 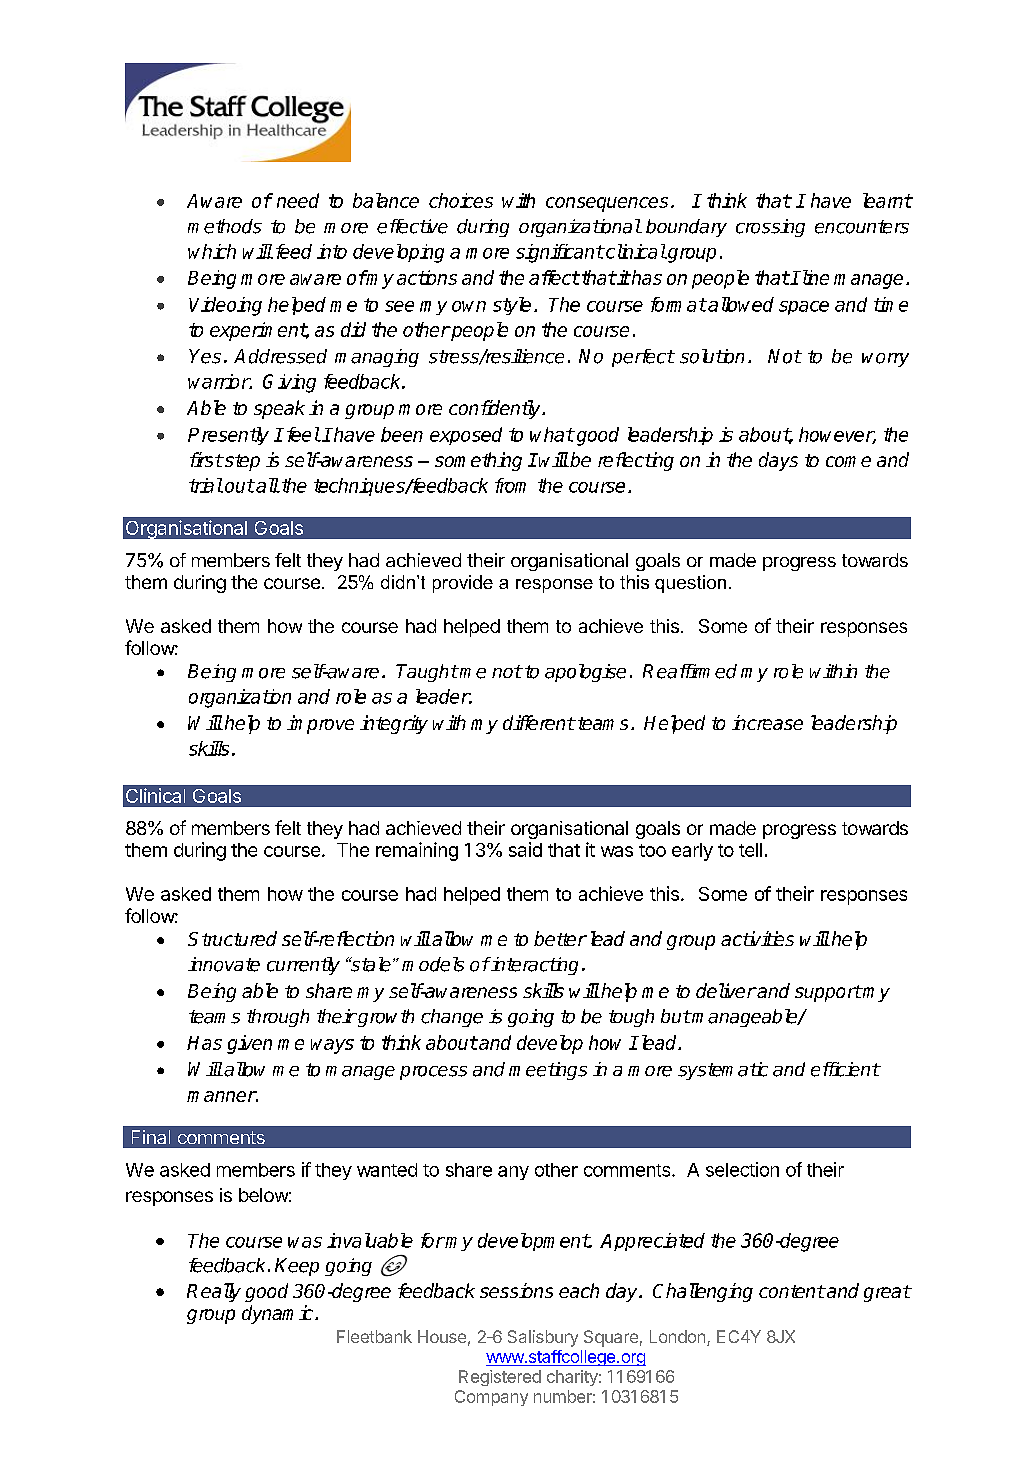 I want to click on crossing, so click(x=770, y=228).
